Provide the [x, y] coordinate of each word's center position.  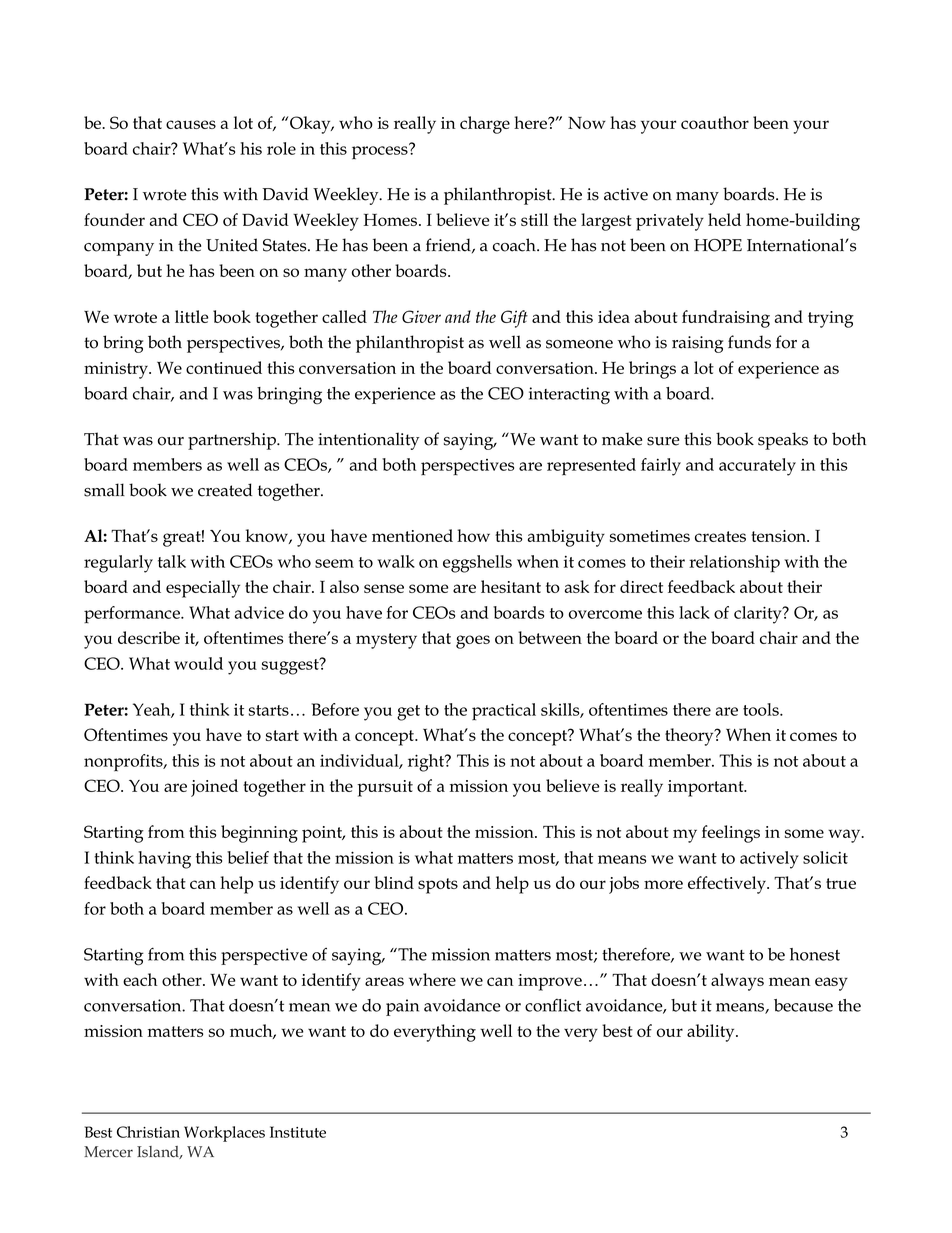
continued [224, 367]
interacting [569, 395]
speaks [783, 441]
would [198, 663]
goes [473, 642]
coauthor [715, 122]
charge [485, 125]
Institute [298, 1132]
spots [438, 886]
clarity [759, 615]
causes [191, 124]
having [164, 860]
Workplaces [224, 1134]
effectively [728, 885]
